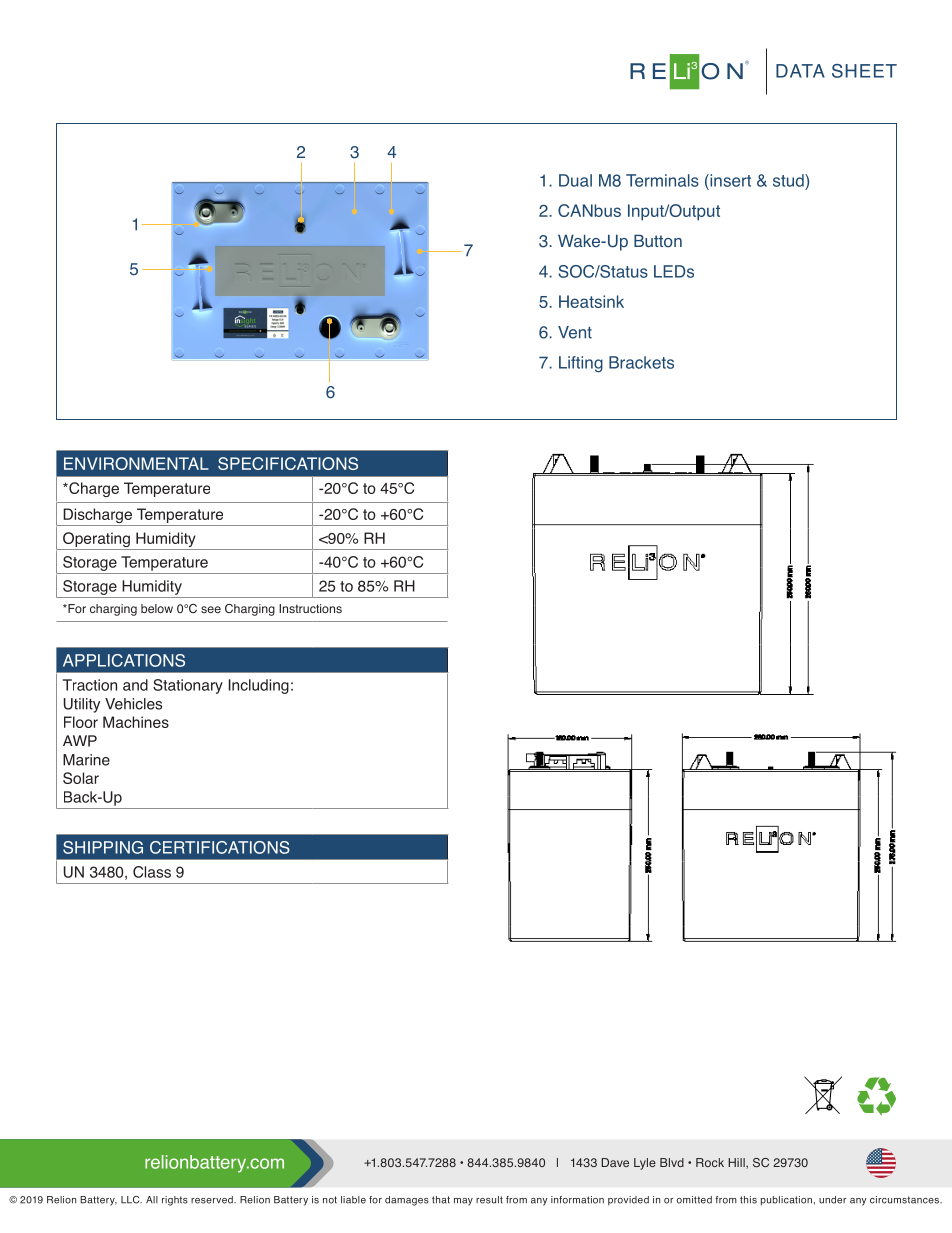  Describe the element at coordinates (136, 463) in the image. I see `ENVIRONMENTAL` at that location.
